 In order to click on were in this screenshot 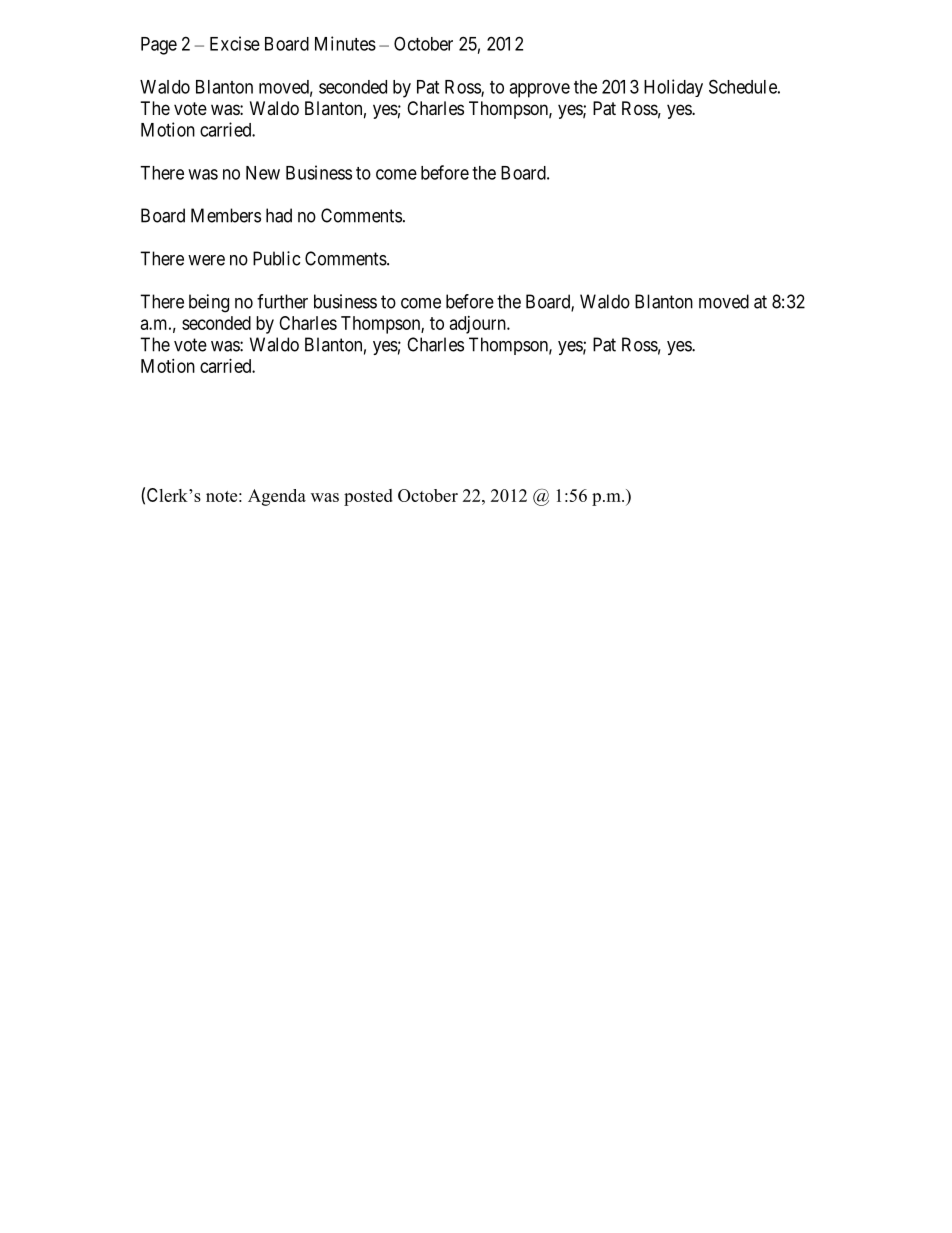, I will do `click(206, 260)`.
